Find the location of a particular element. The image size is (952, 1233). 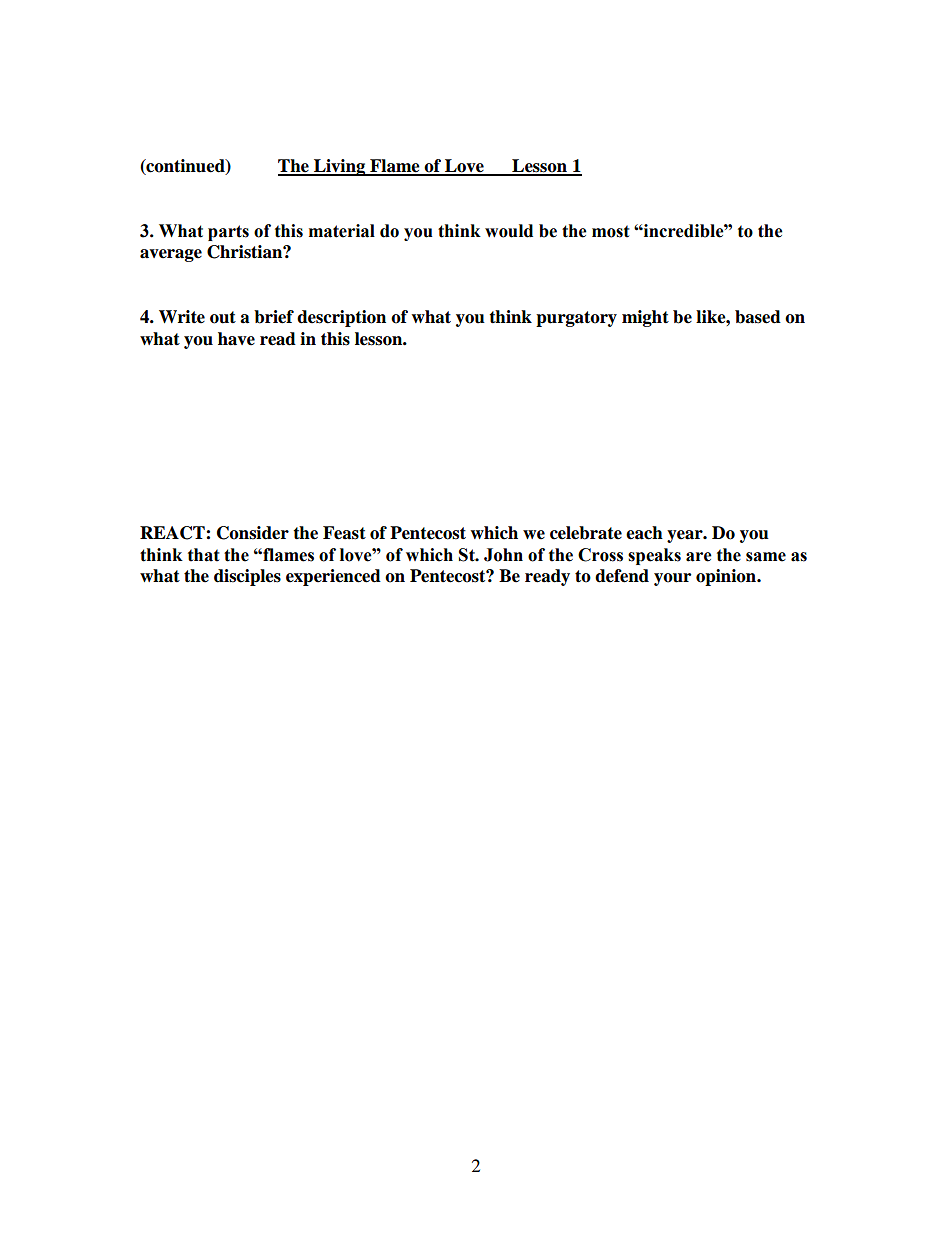

have is located at coordinates (236, 339).
